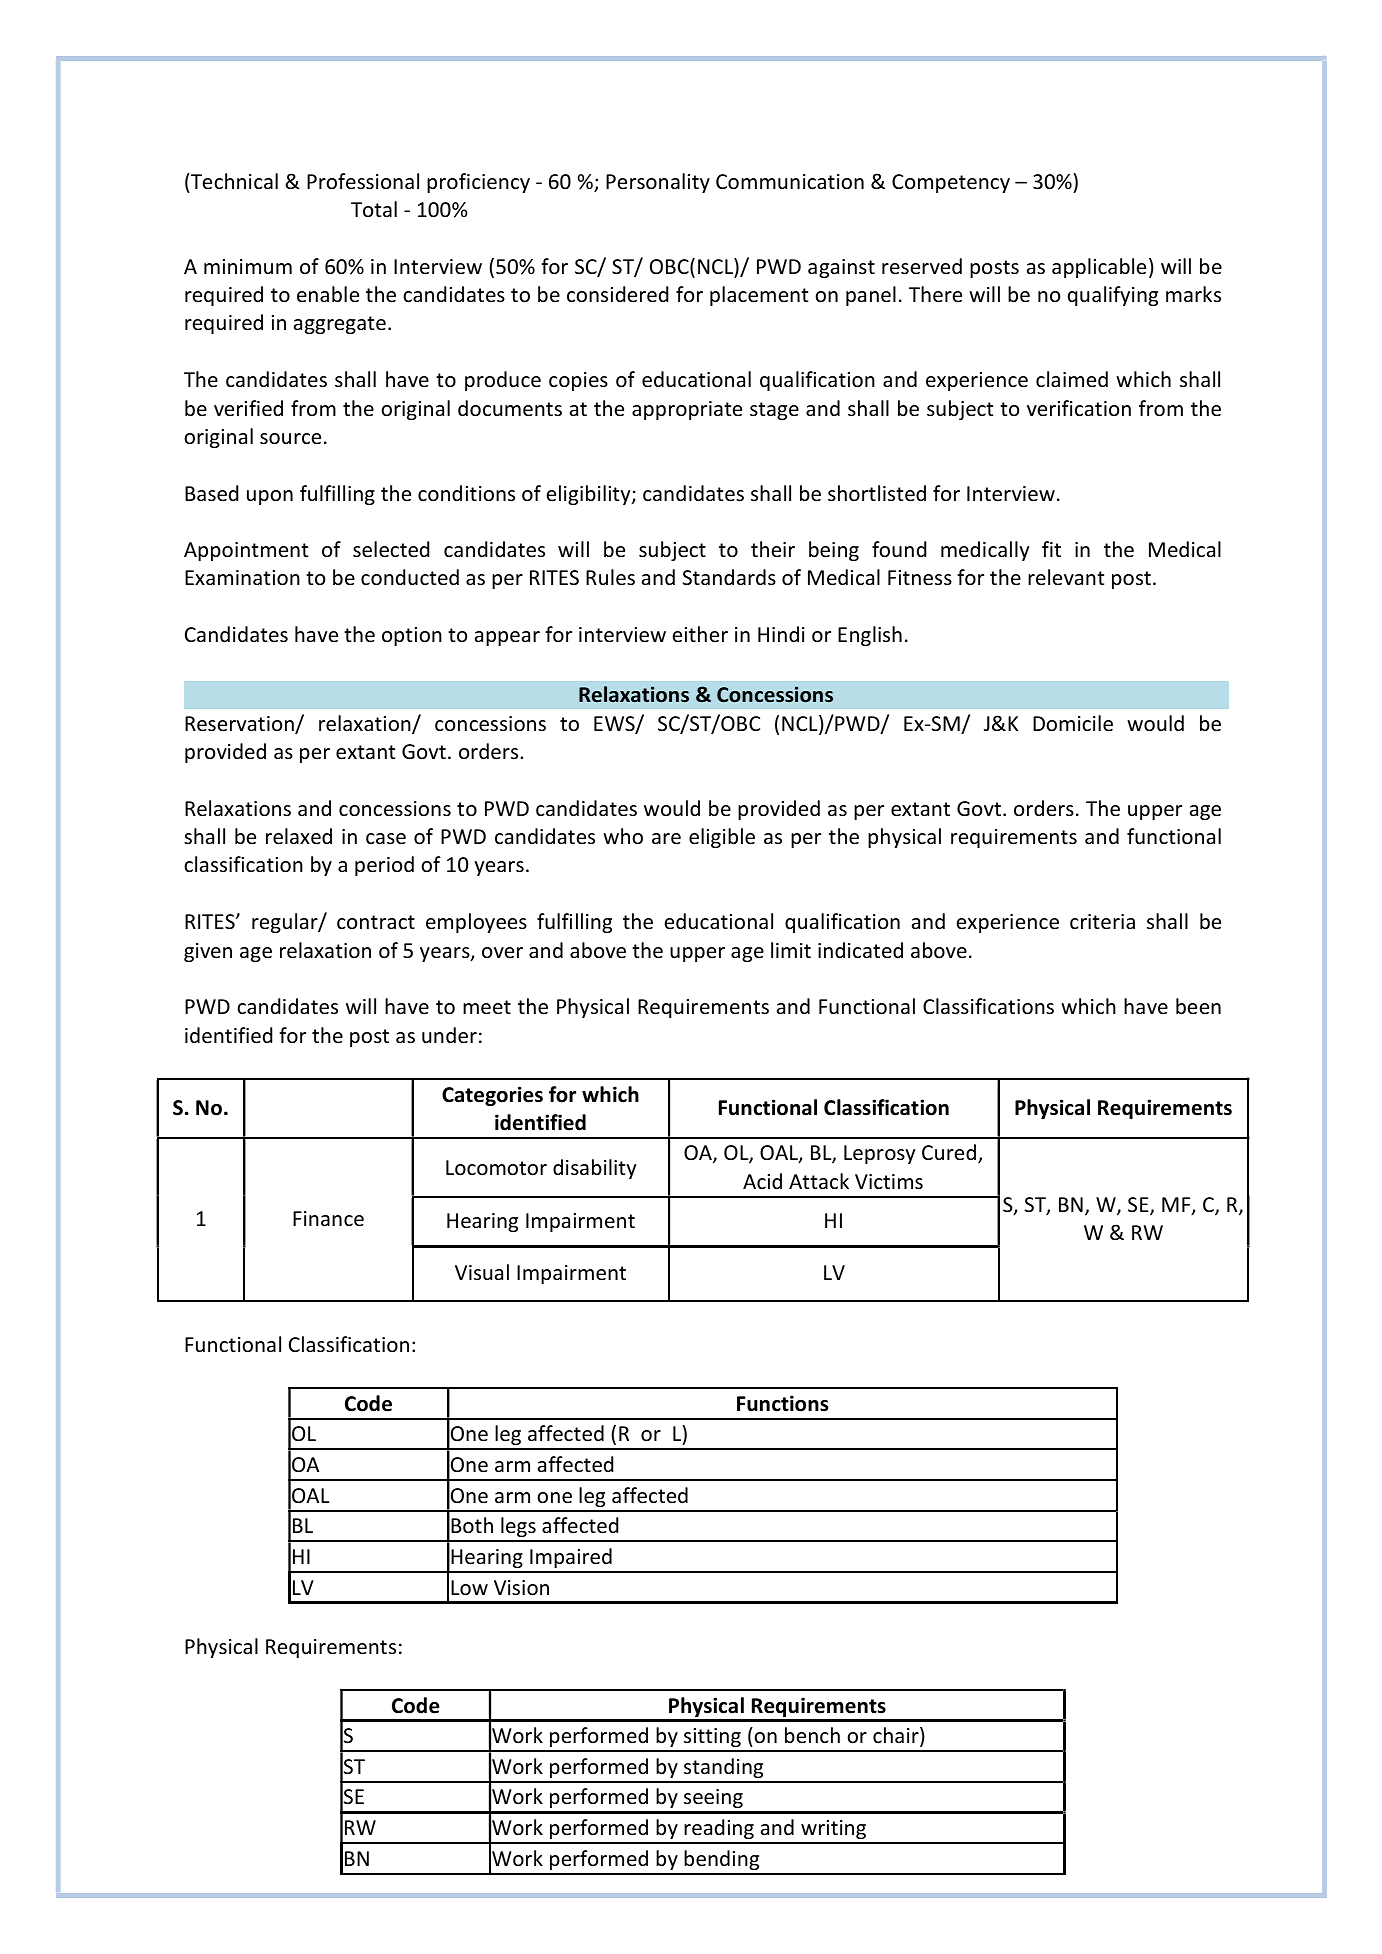 The width and height of the screenshot is (1382, 1954). Describe the element at coordinates (1073, 723) in the screenshot. I see `Domicile` at that location.
